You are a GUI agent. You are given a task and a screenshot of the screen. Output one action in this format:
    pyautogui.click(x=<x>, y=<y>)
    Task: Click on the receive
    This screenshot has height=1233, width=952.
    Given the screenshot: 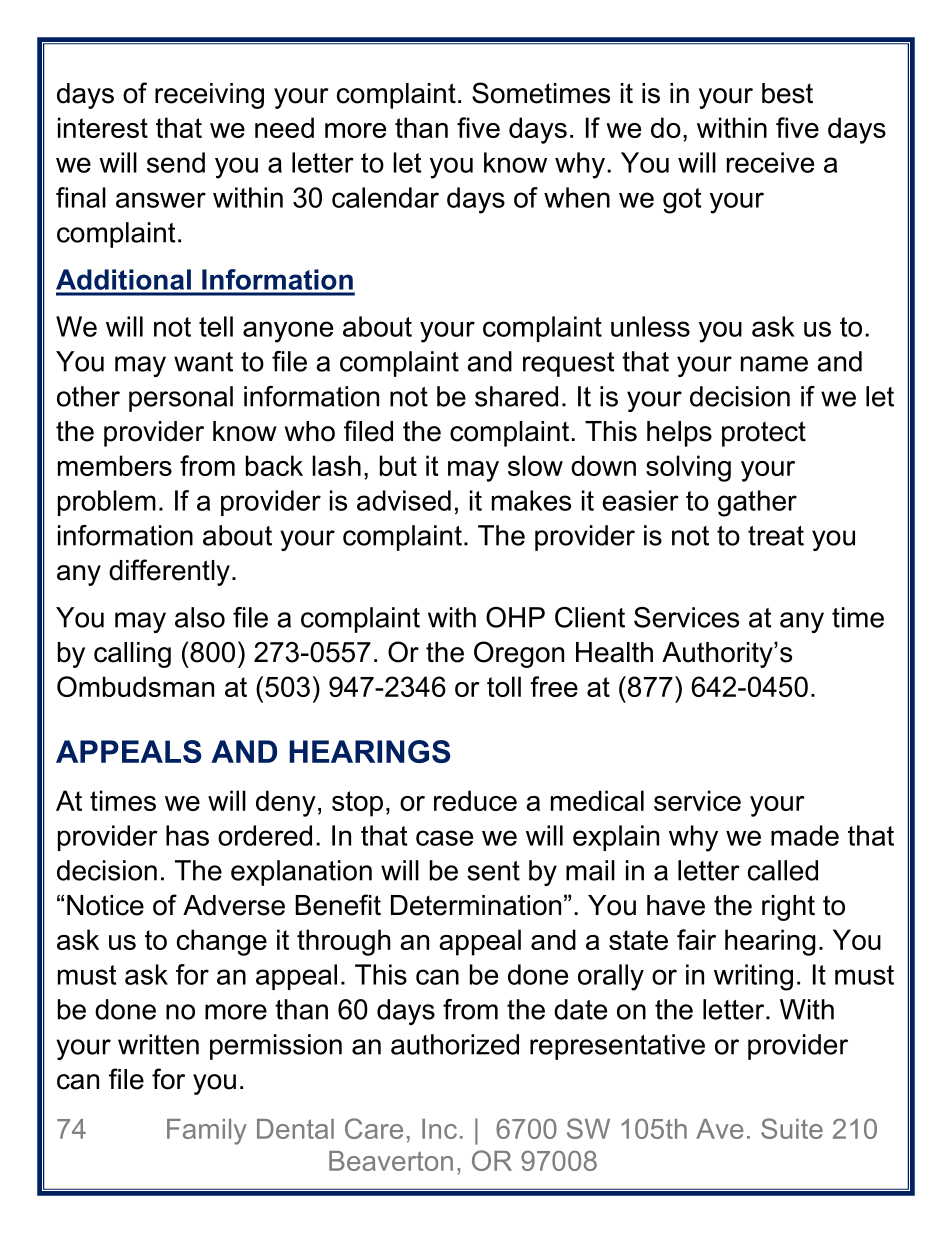 What is the action you would take?
    pyautogui.click(x=770, y=162)
